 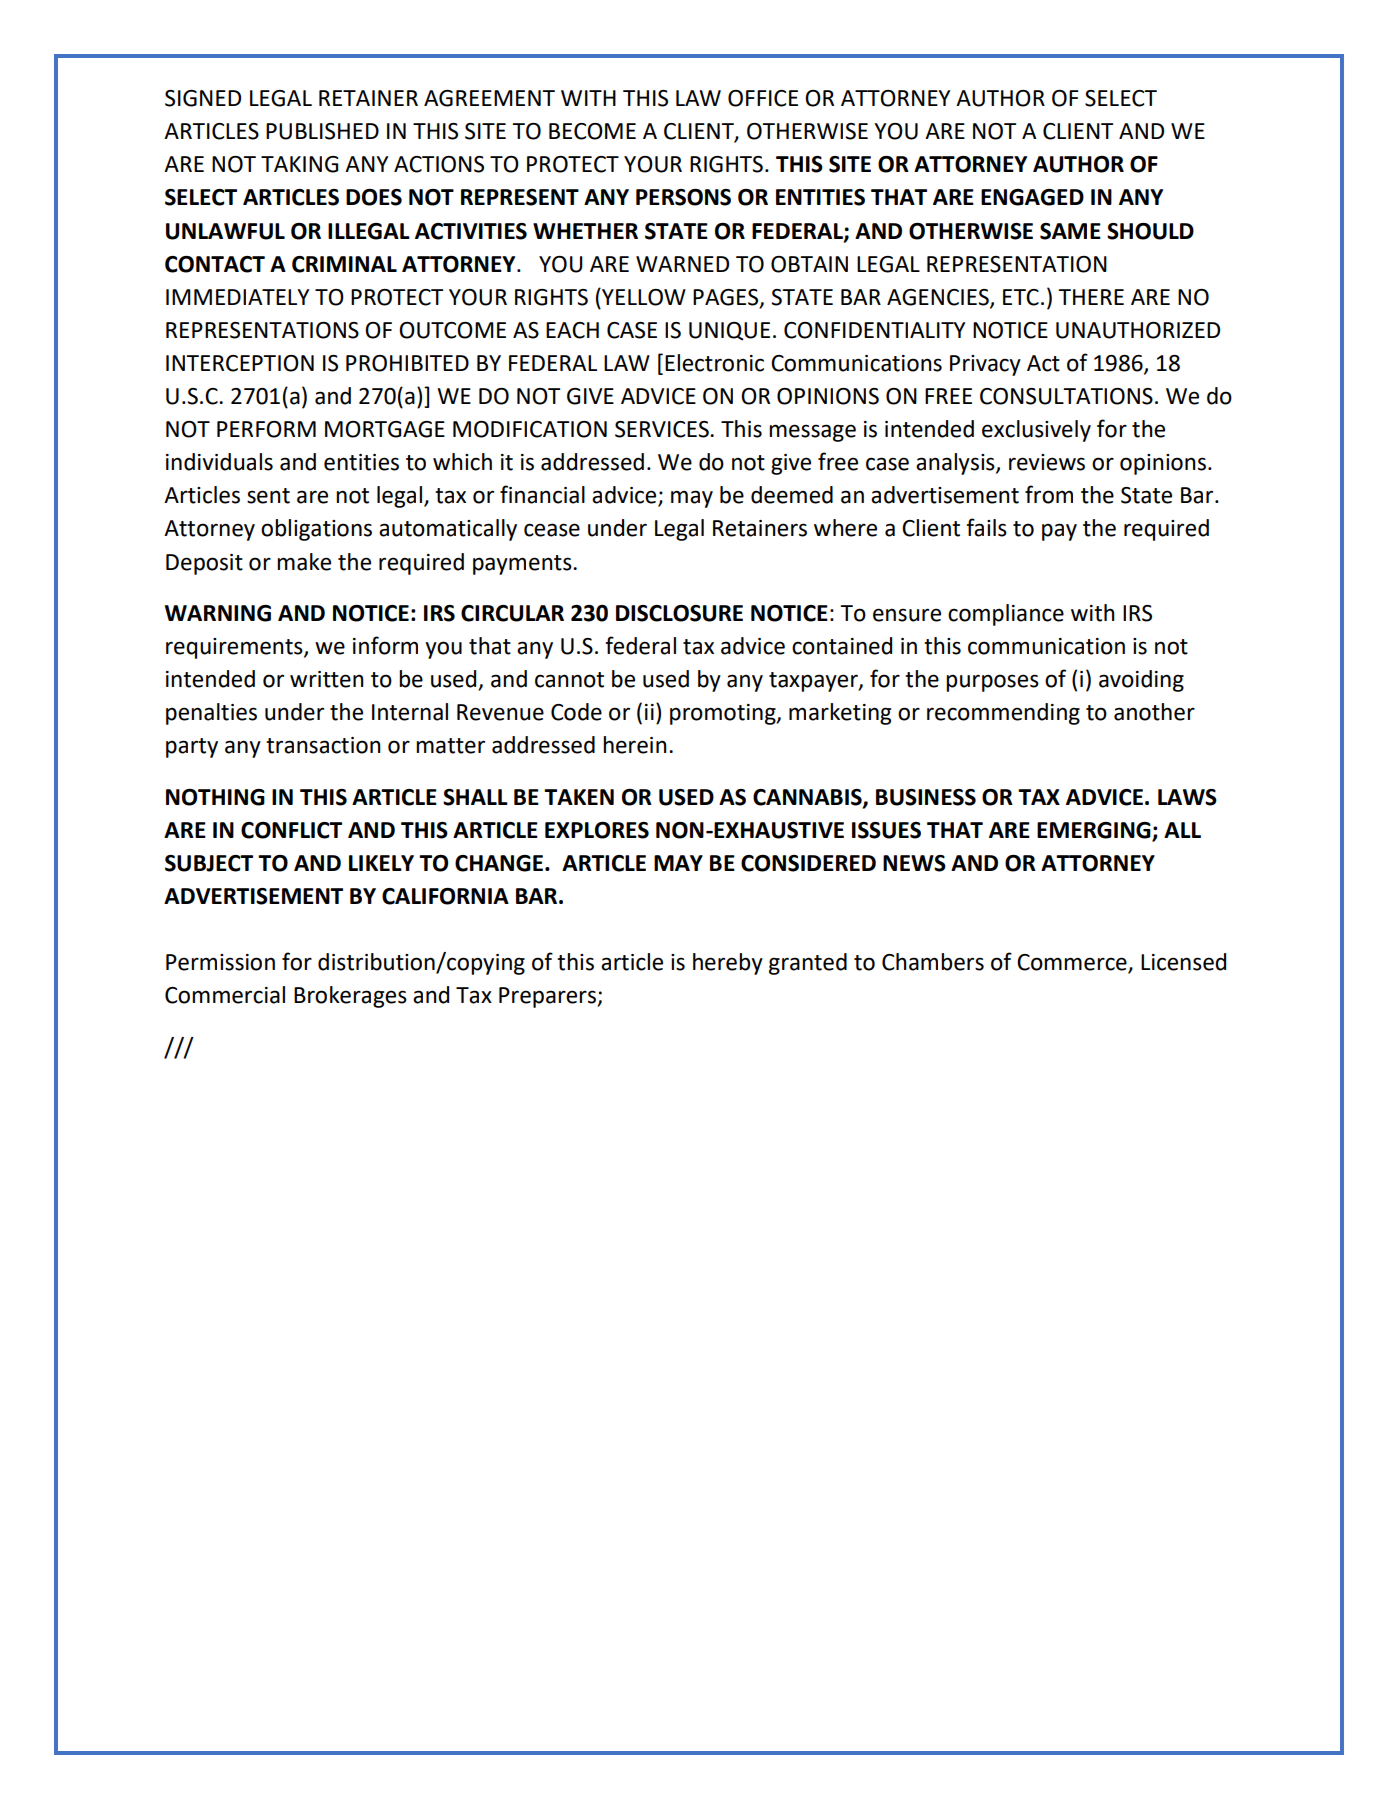 I want to click on OFFICE, so click(x=763, y=98).
